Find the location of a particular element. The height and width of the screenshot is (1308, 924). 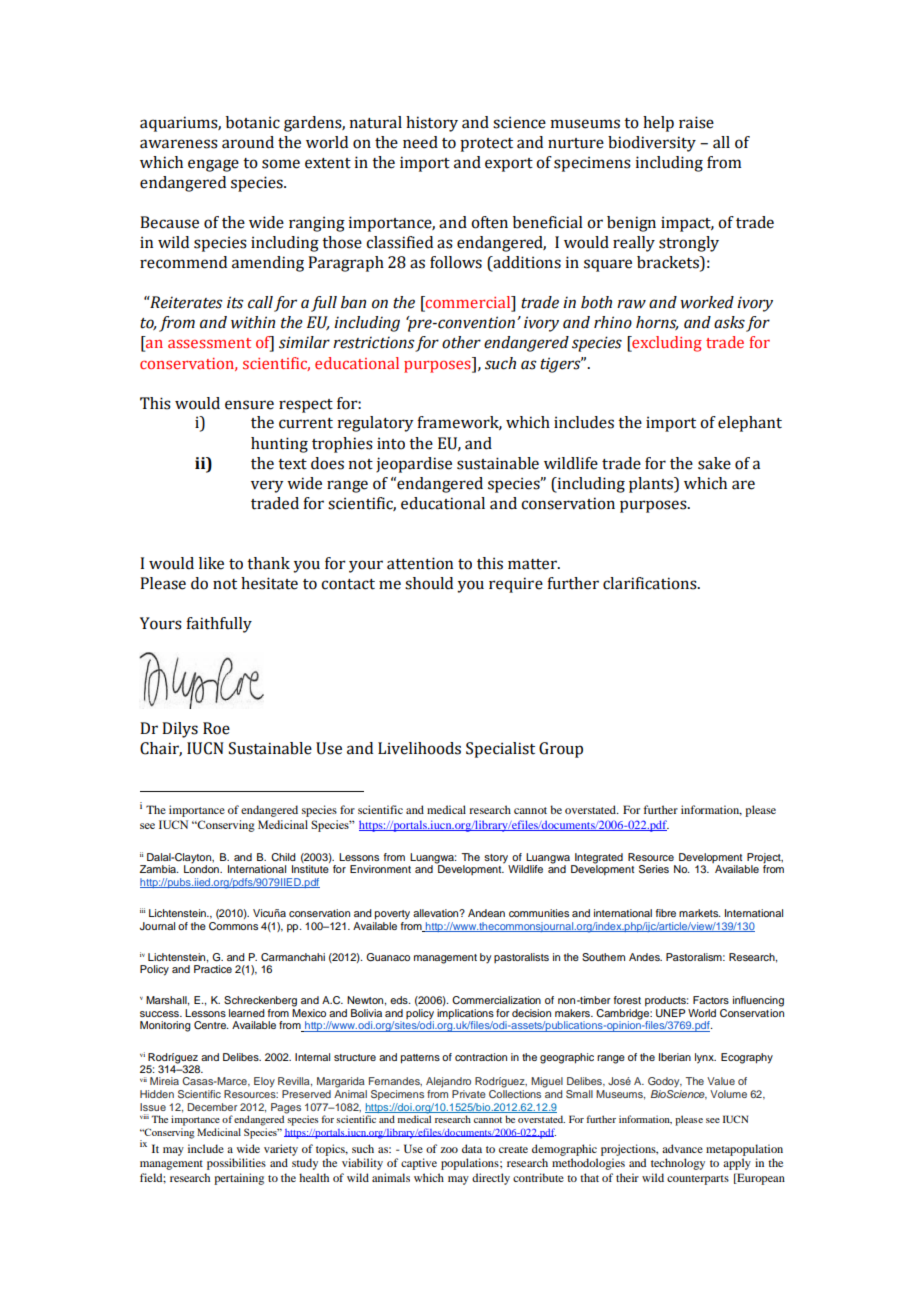

clarifications is located at coordinates (651, 583).
